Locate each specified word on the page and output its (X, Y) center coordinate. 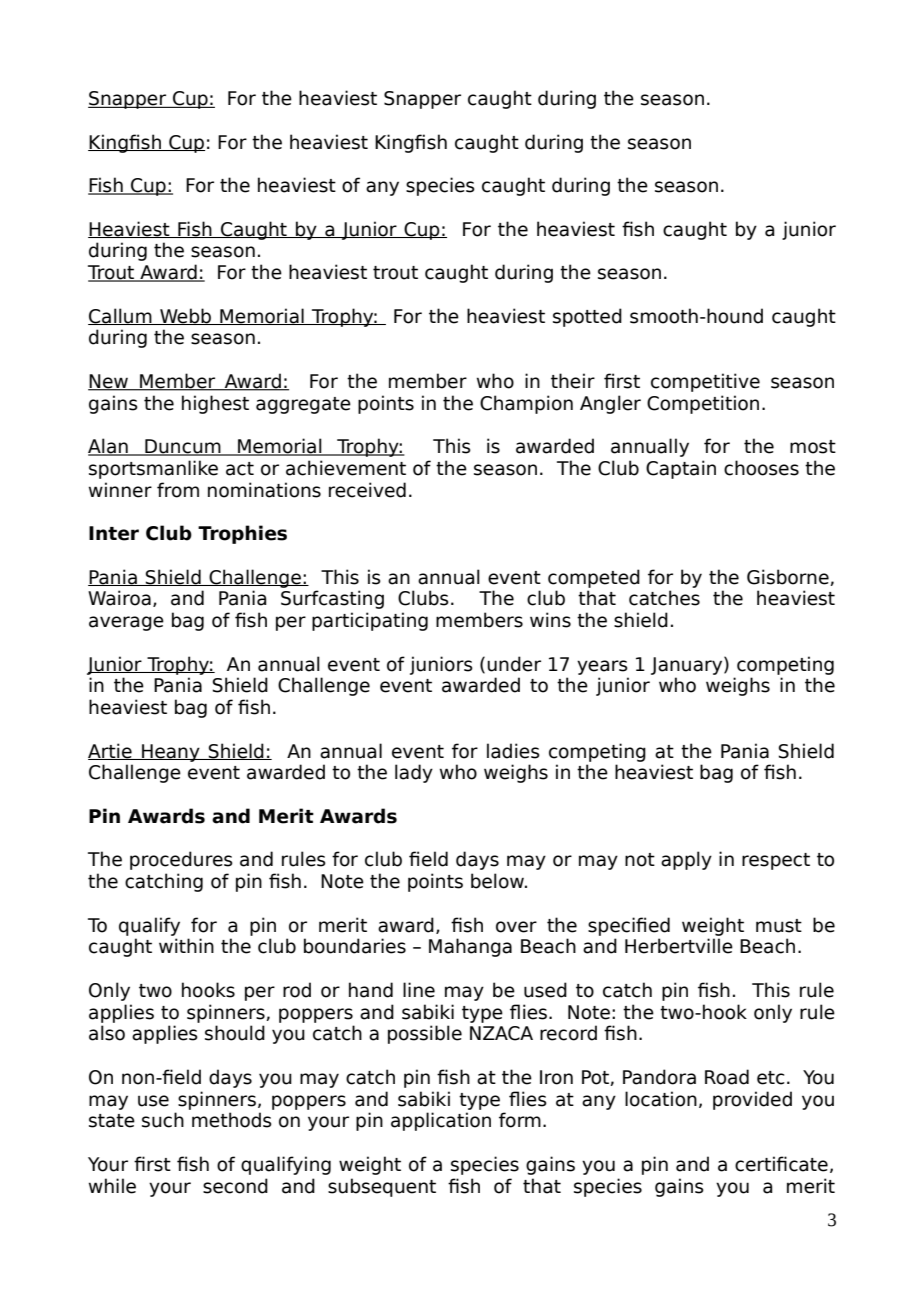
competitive (705, 382)
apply (686, 860)
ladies (513, 751)
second (235, 1186)
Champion (526, 404)
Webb (186, 316)
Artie (111, 751)
